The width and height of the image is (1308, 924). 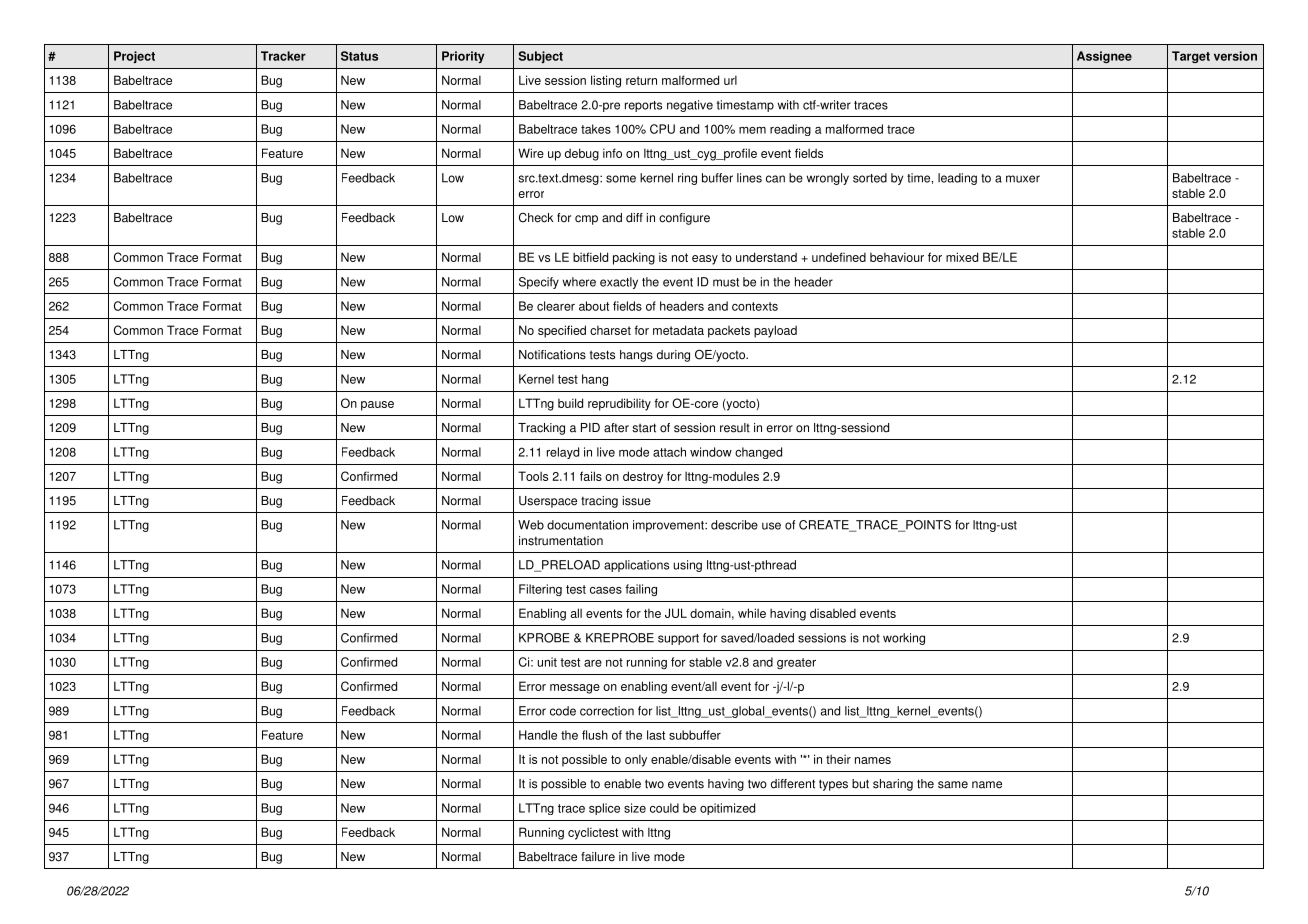 What do you see at coordinates (598, 857) in the image?
I see `failure` at bounding box center [598, 857].
